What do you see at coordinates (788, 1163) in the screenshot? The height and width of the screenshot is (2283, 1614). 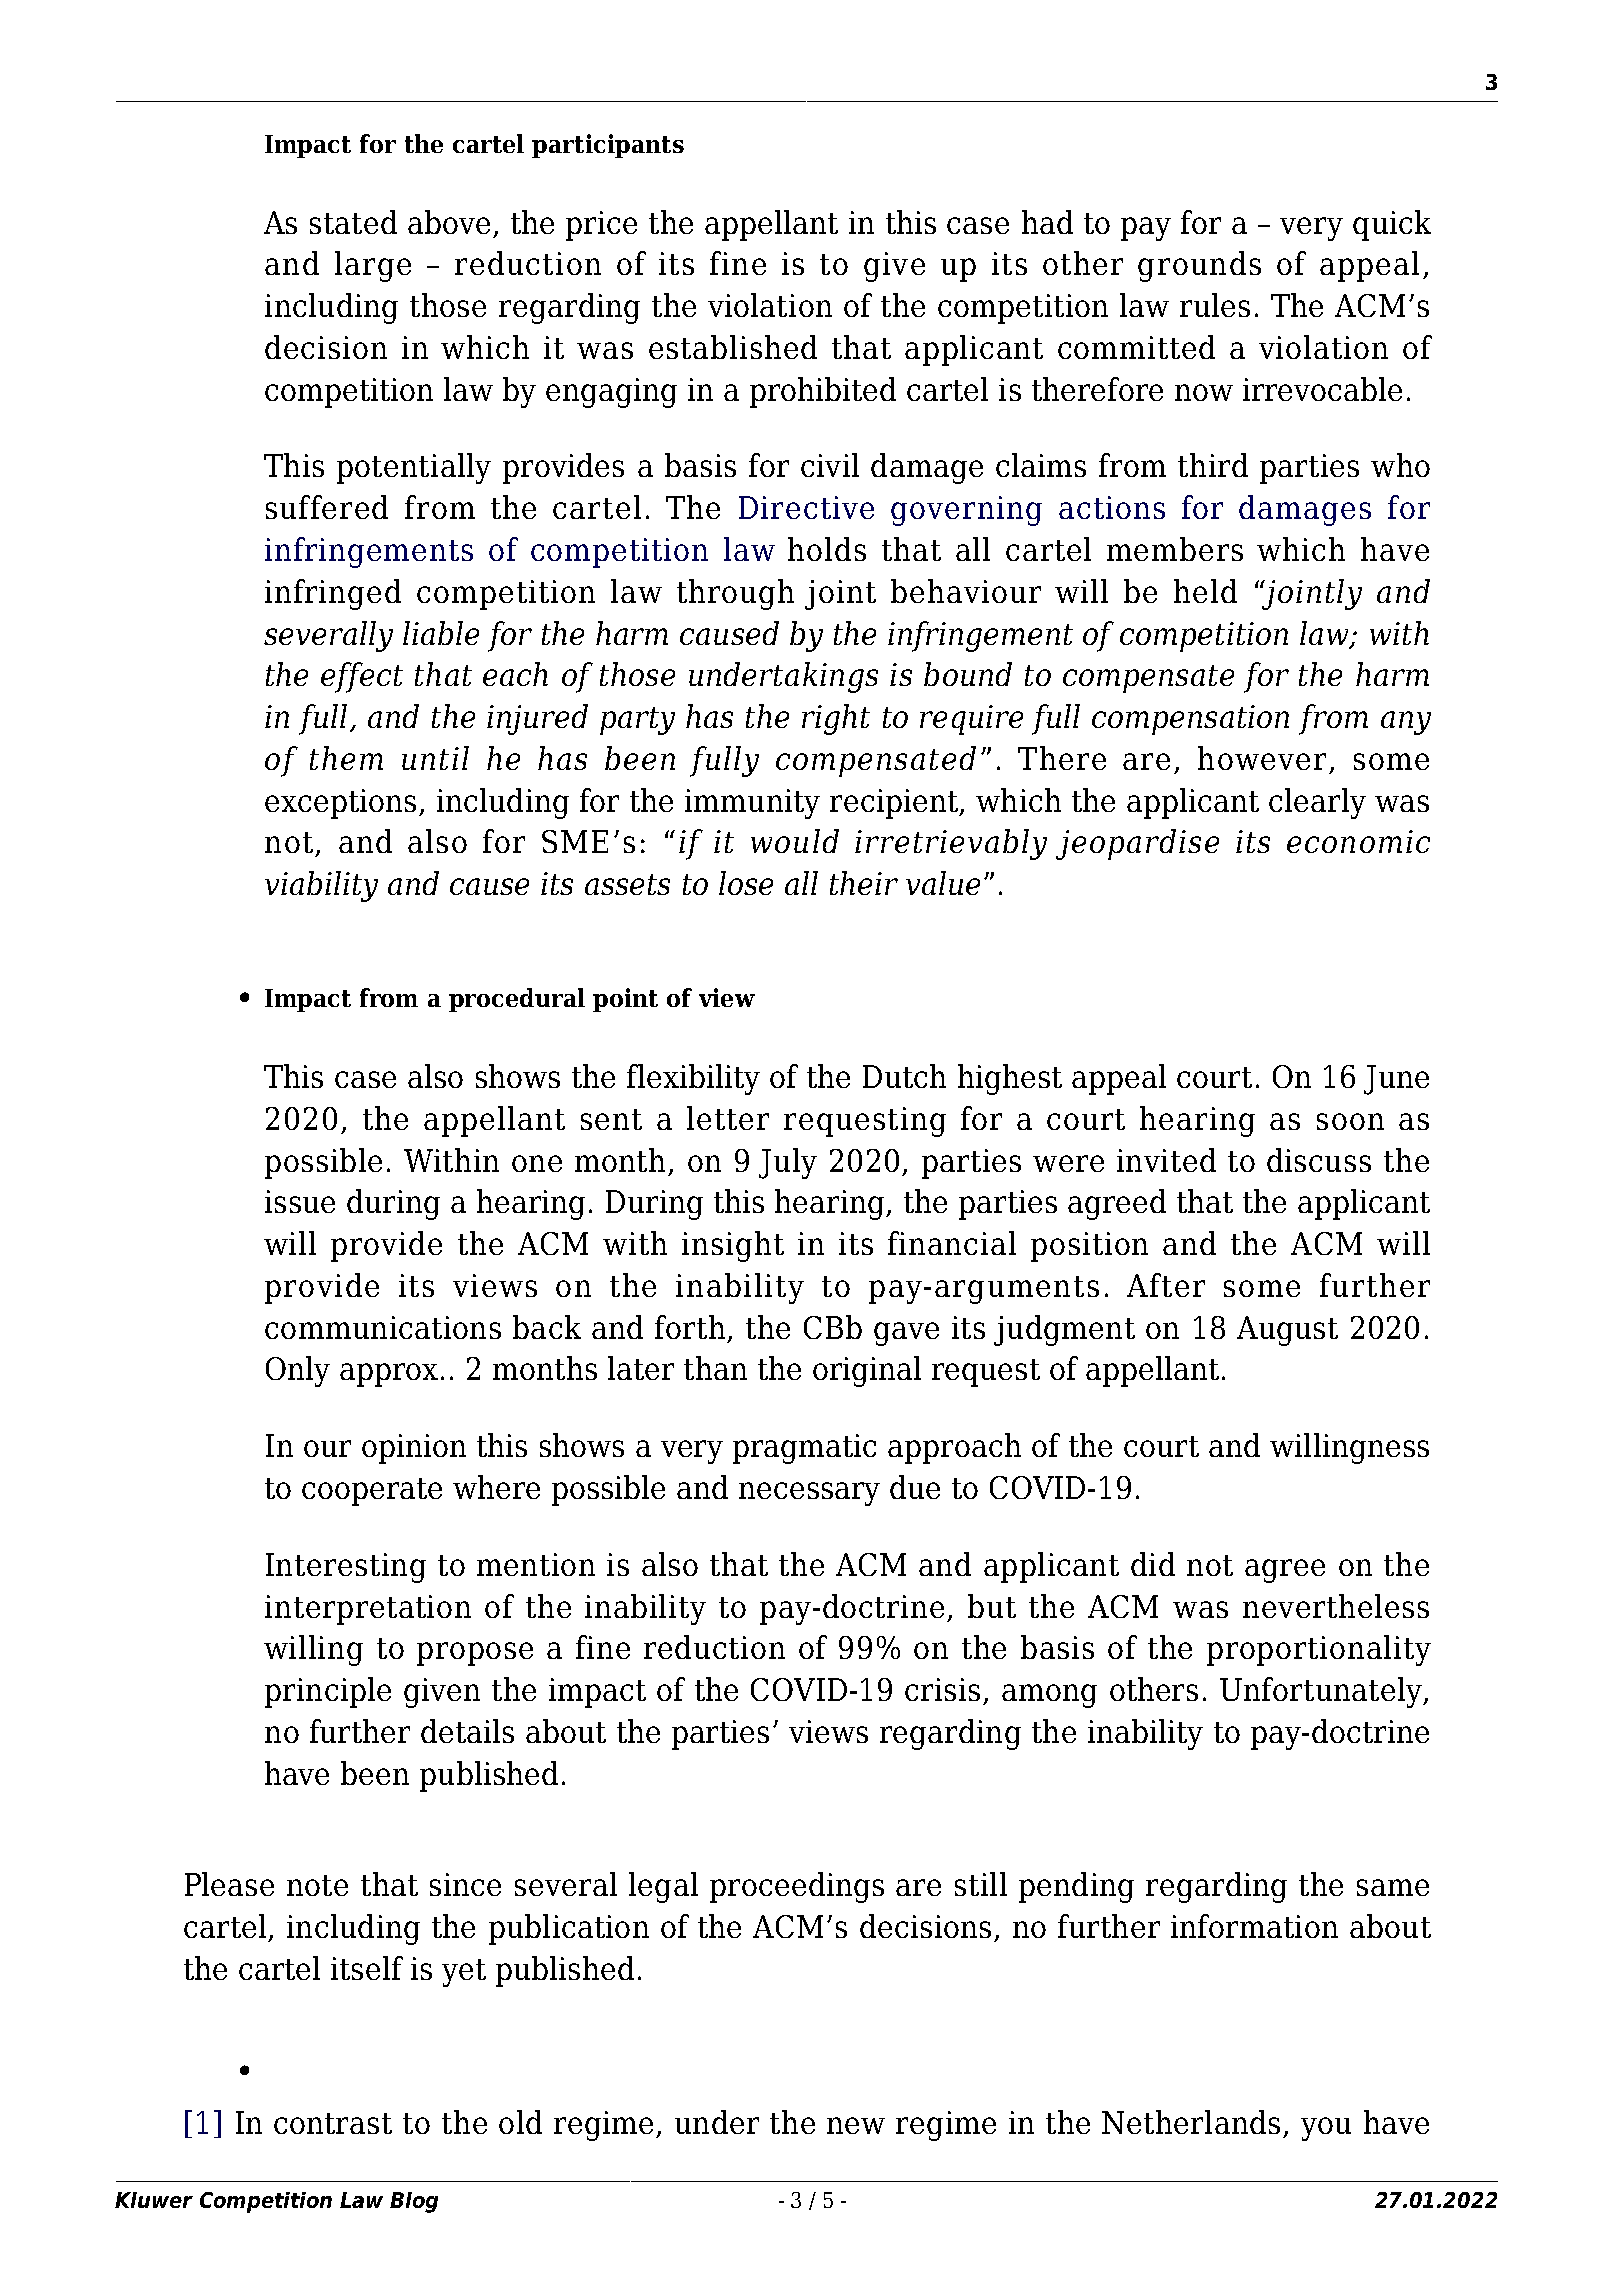 I see `July` at bounding box center [788, 1163].
